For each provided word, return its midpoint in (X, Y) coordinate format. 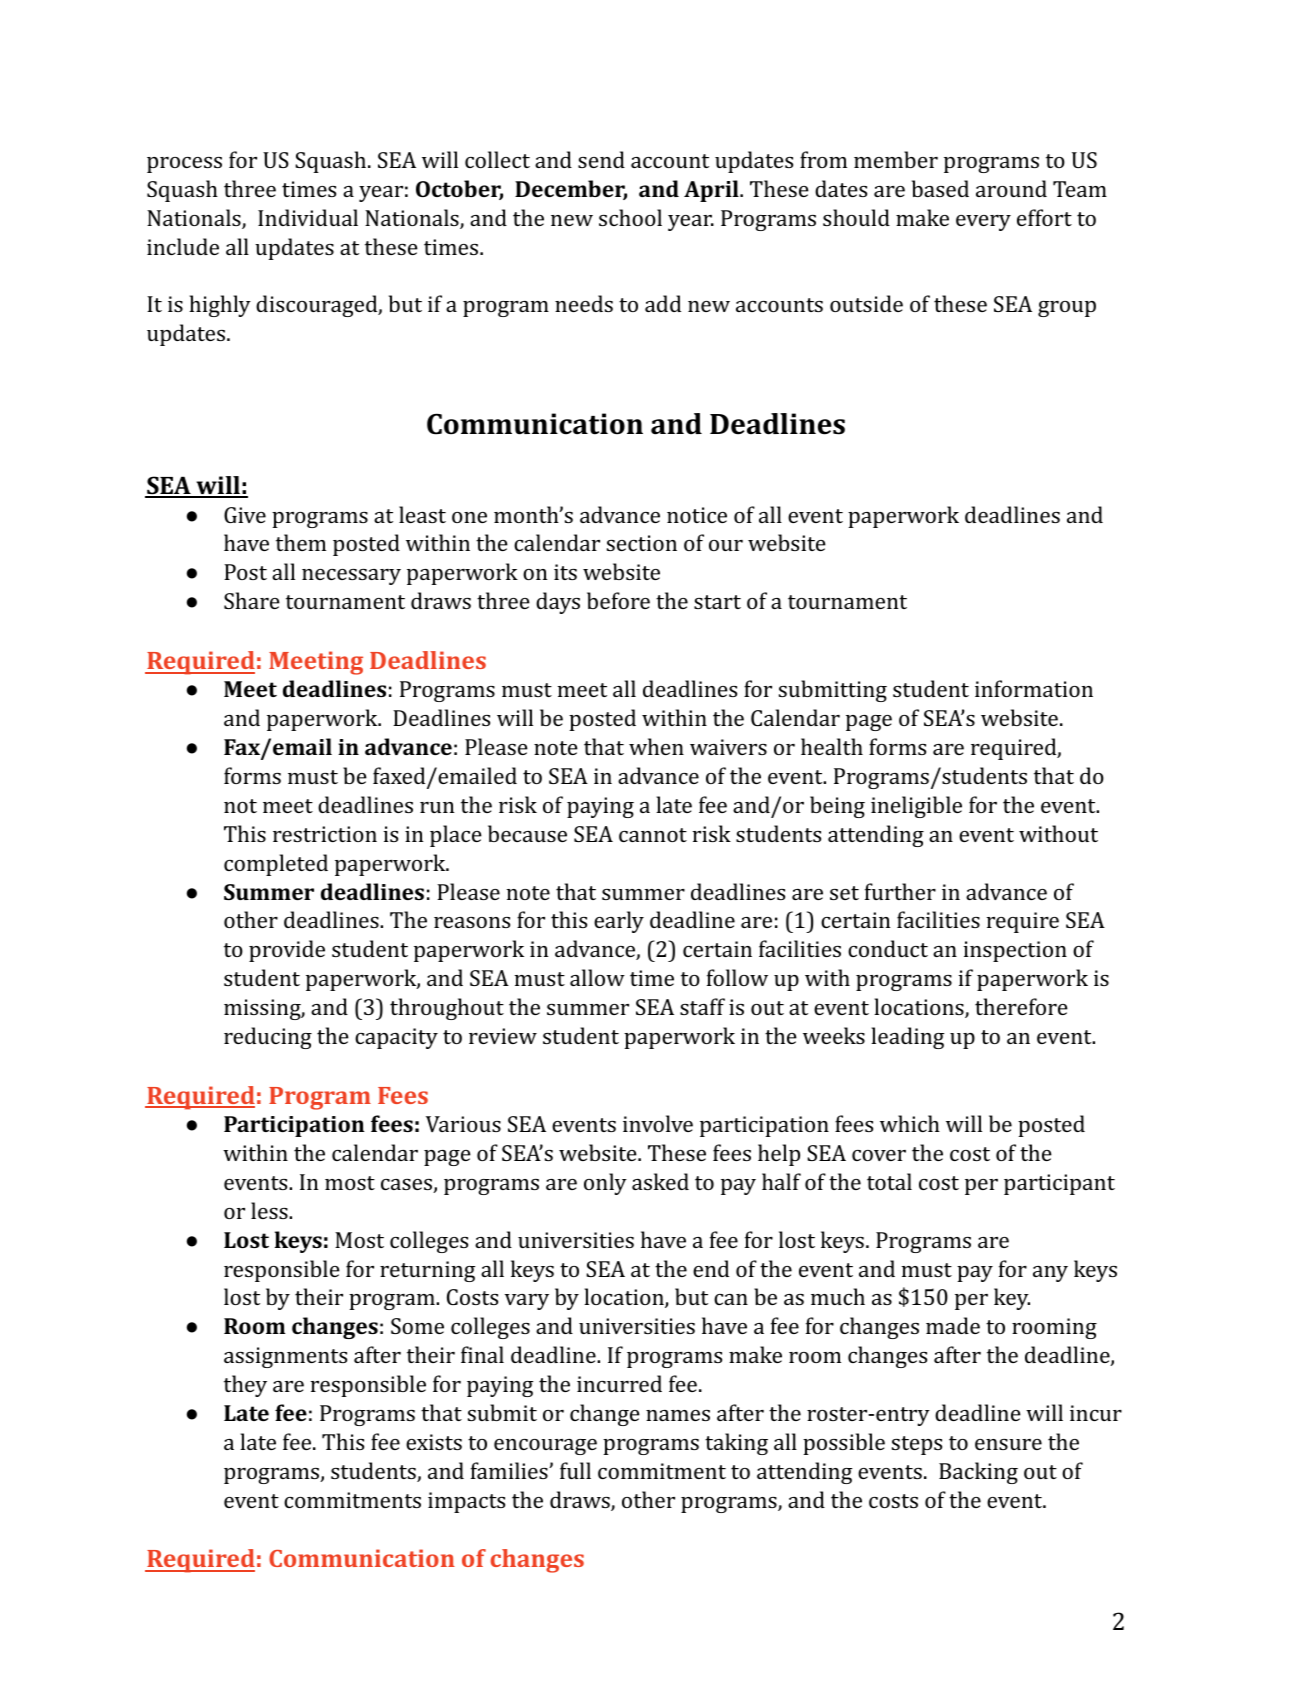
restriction (325, 834)
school (630, 217)
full (575, 1470)
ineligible (916, 807)
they (245, 1386)
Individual (308, 217)
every (983, 223)
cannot (653, 835)
